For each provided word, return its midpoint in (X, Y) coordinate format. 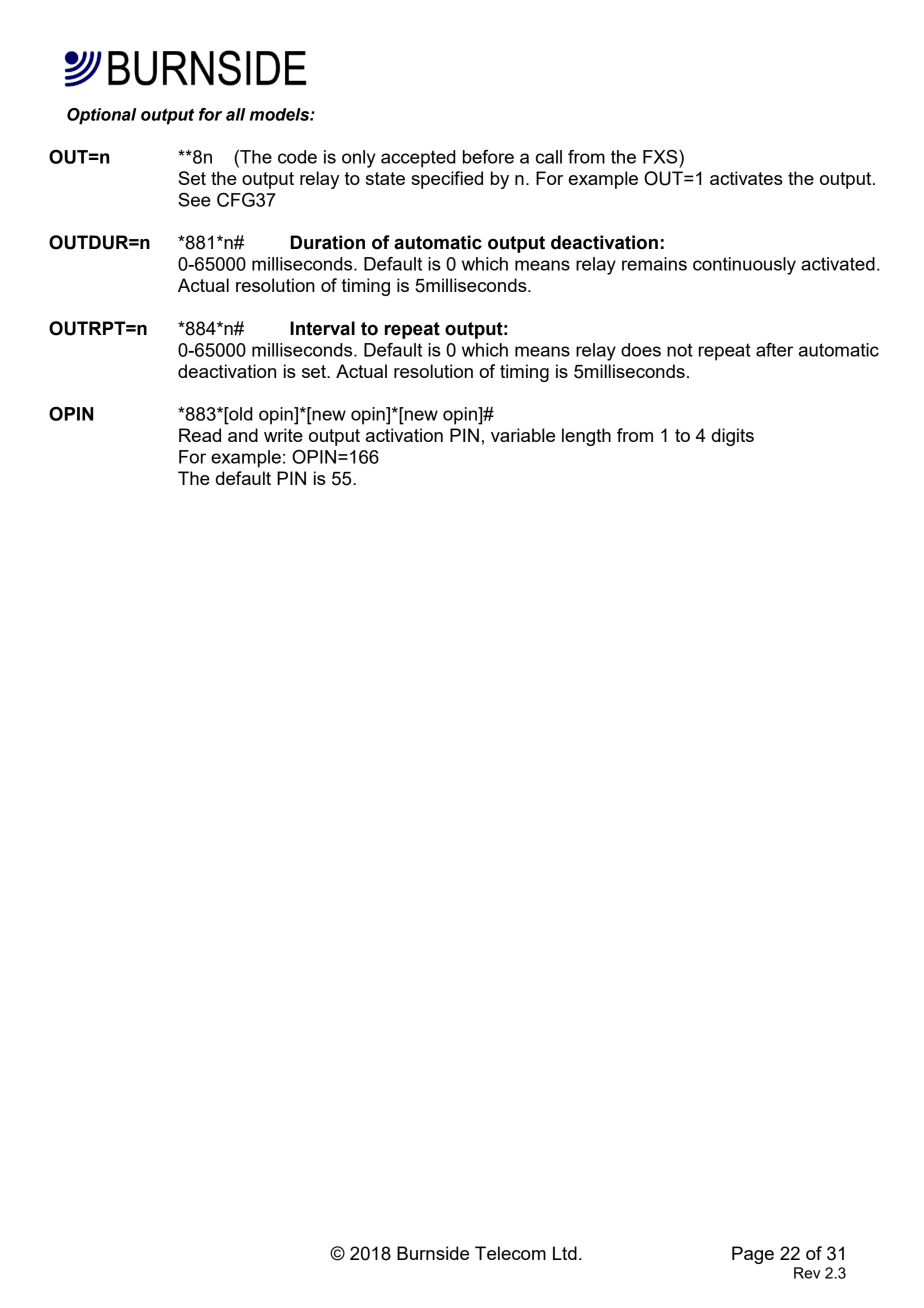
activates (746, 178)
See (194, 200)
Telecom (510, 1253)
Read (200, 435)
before (488, 157)
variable (523, 435)
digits (732, 437)
